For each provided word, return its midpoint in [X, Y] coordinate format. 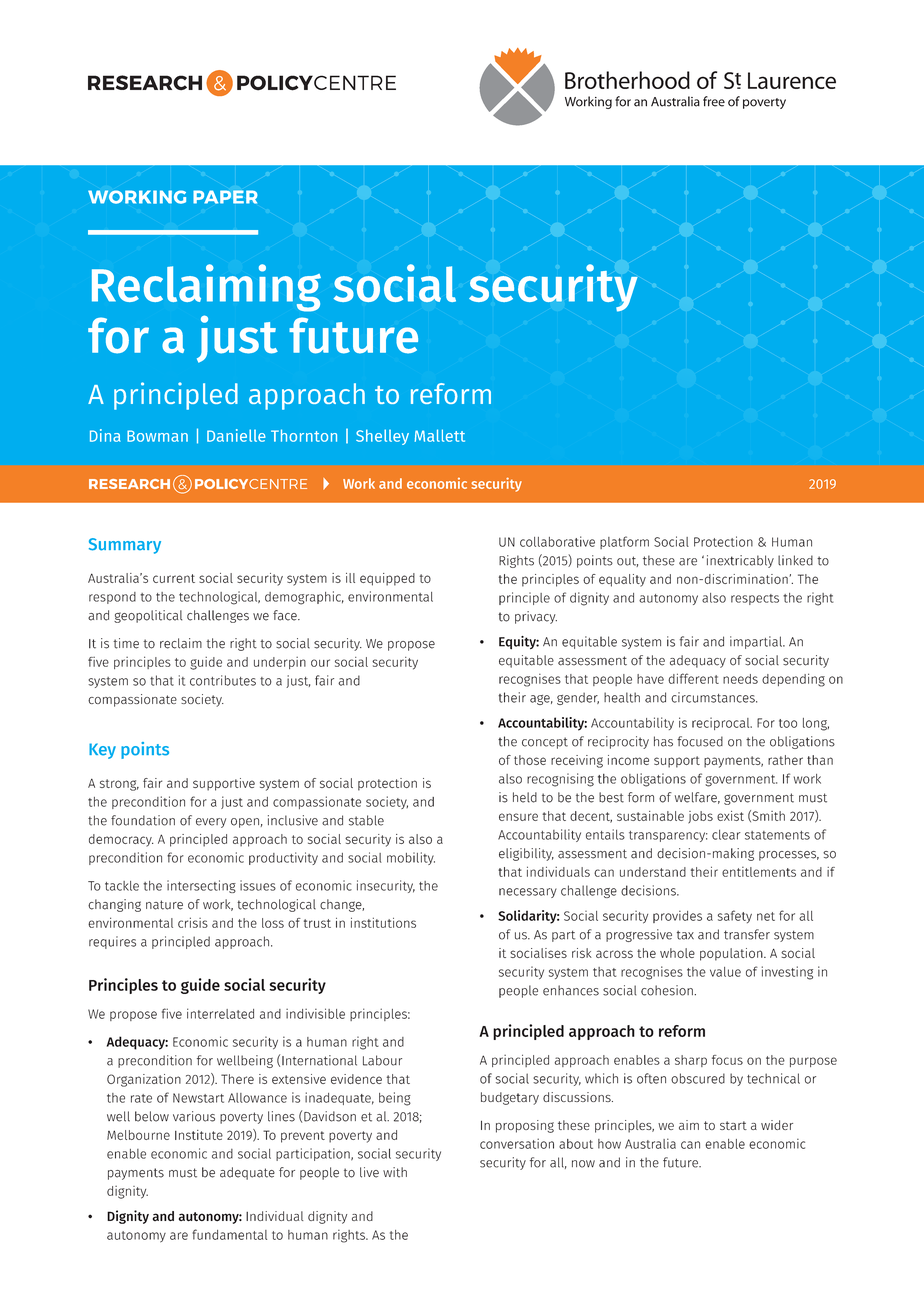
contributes [223, 680]
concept [545, 743]
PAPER [225, 197]
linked [795, 560]
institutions [383, 922]
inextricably [740, 561]
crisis [193, 922]
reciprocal [722, 723]
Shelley [382, 437]
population [732, 954]
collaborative [557, 541]
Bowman [157, 436]
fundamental [229, 1234]
